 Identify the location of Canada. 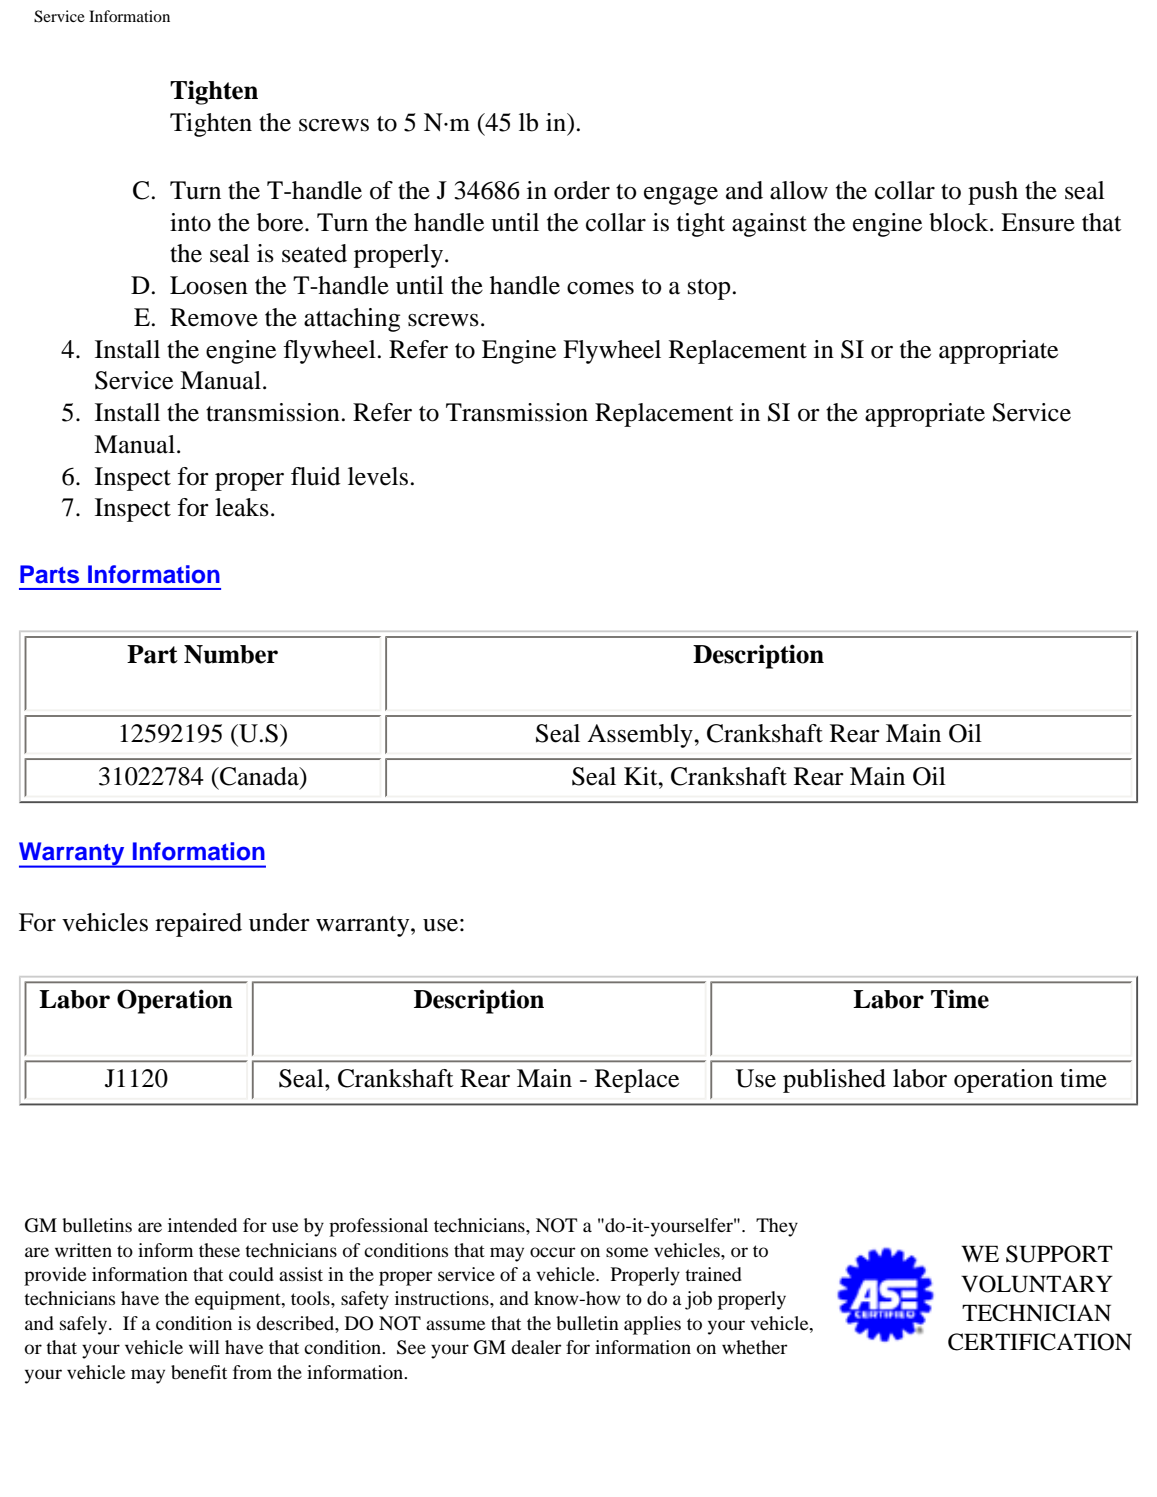
(259, 776).
